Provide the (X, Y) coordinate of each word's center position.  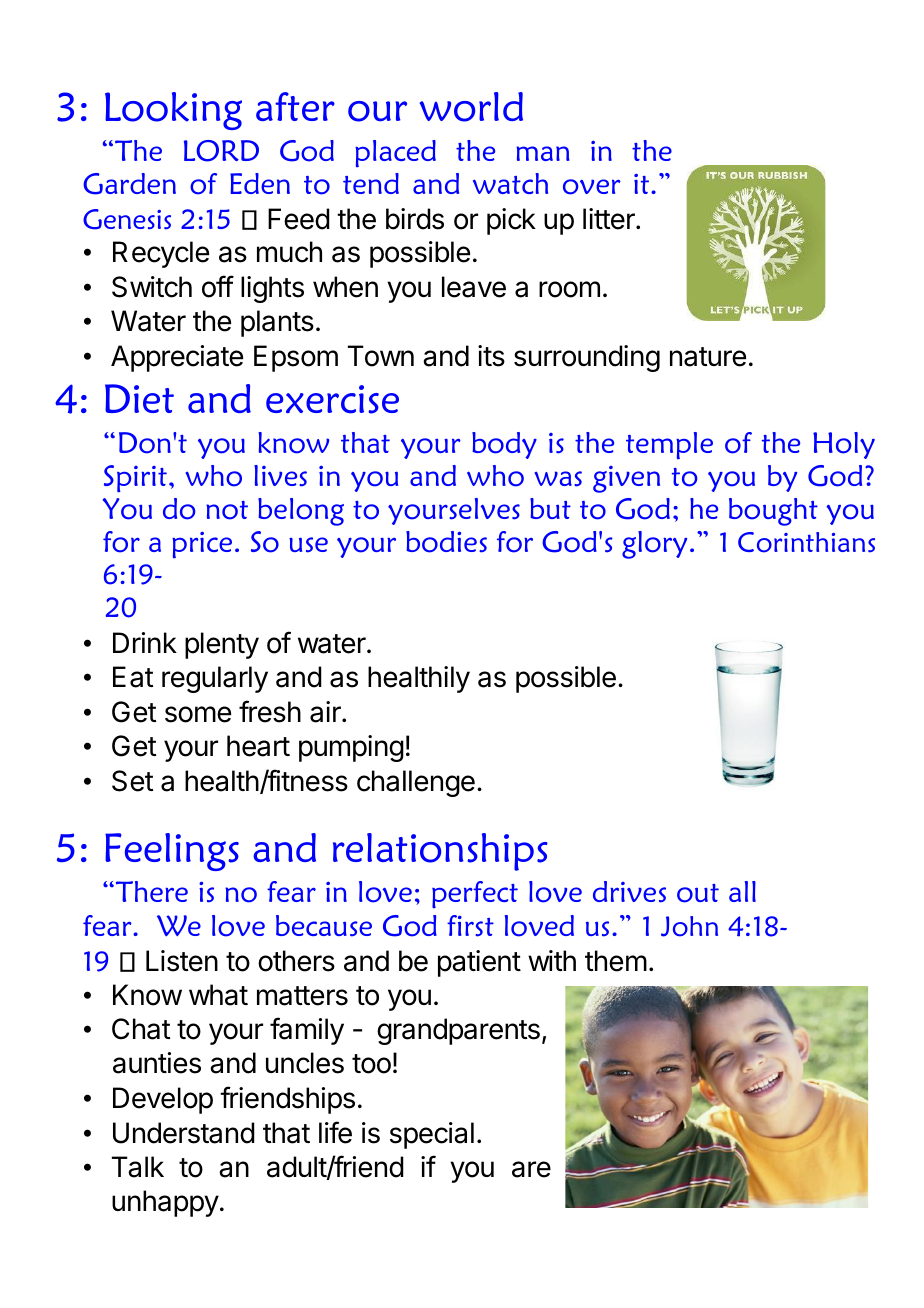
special (432, 1135)
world (471, 107)
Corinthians (806, 542)
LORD (221, 151)
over (592, 187)
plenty (222, 645)
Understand (184, 1133)
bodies (446, 542)
